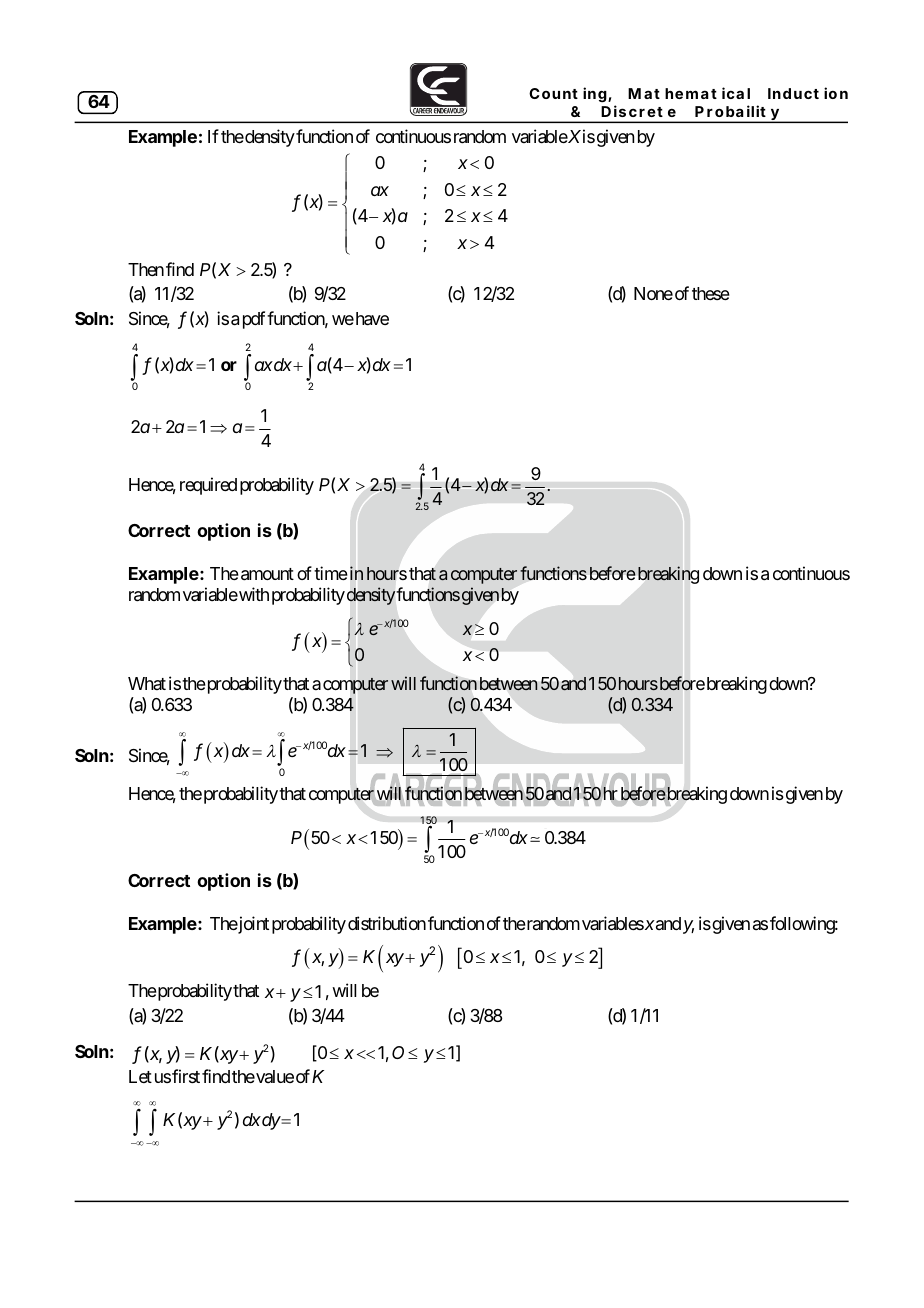  Describe the element at coordinates (146, 269) in the screenshot. I see `Then` at that location.
